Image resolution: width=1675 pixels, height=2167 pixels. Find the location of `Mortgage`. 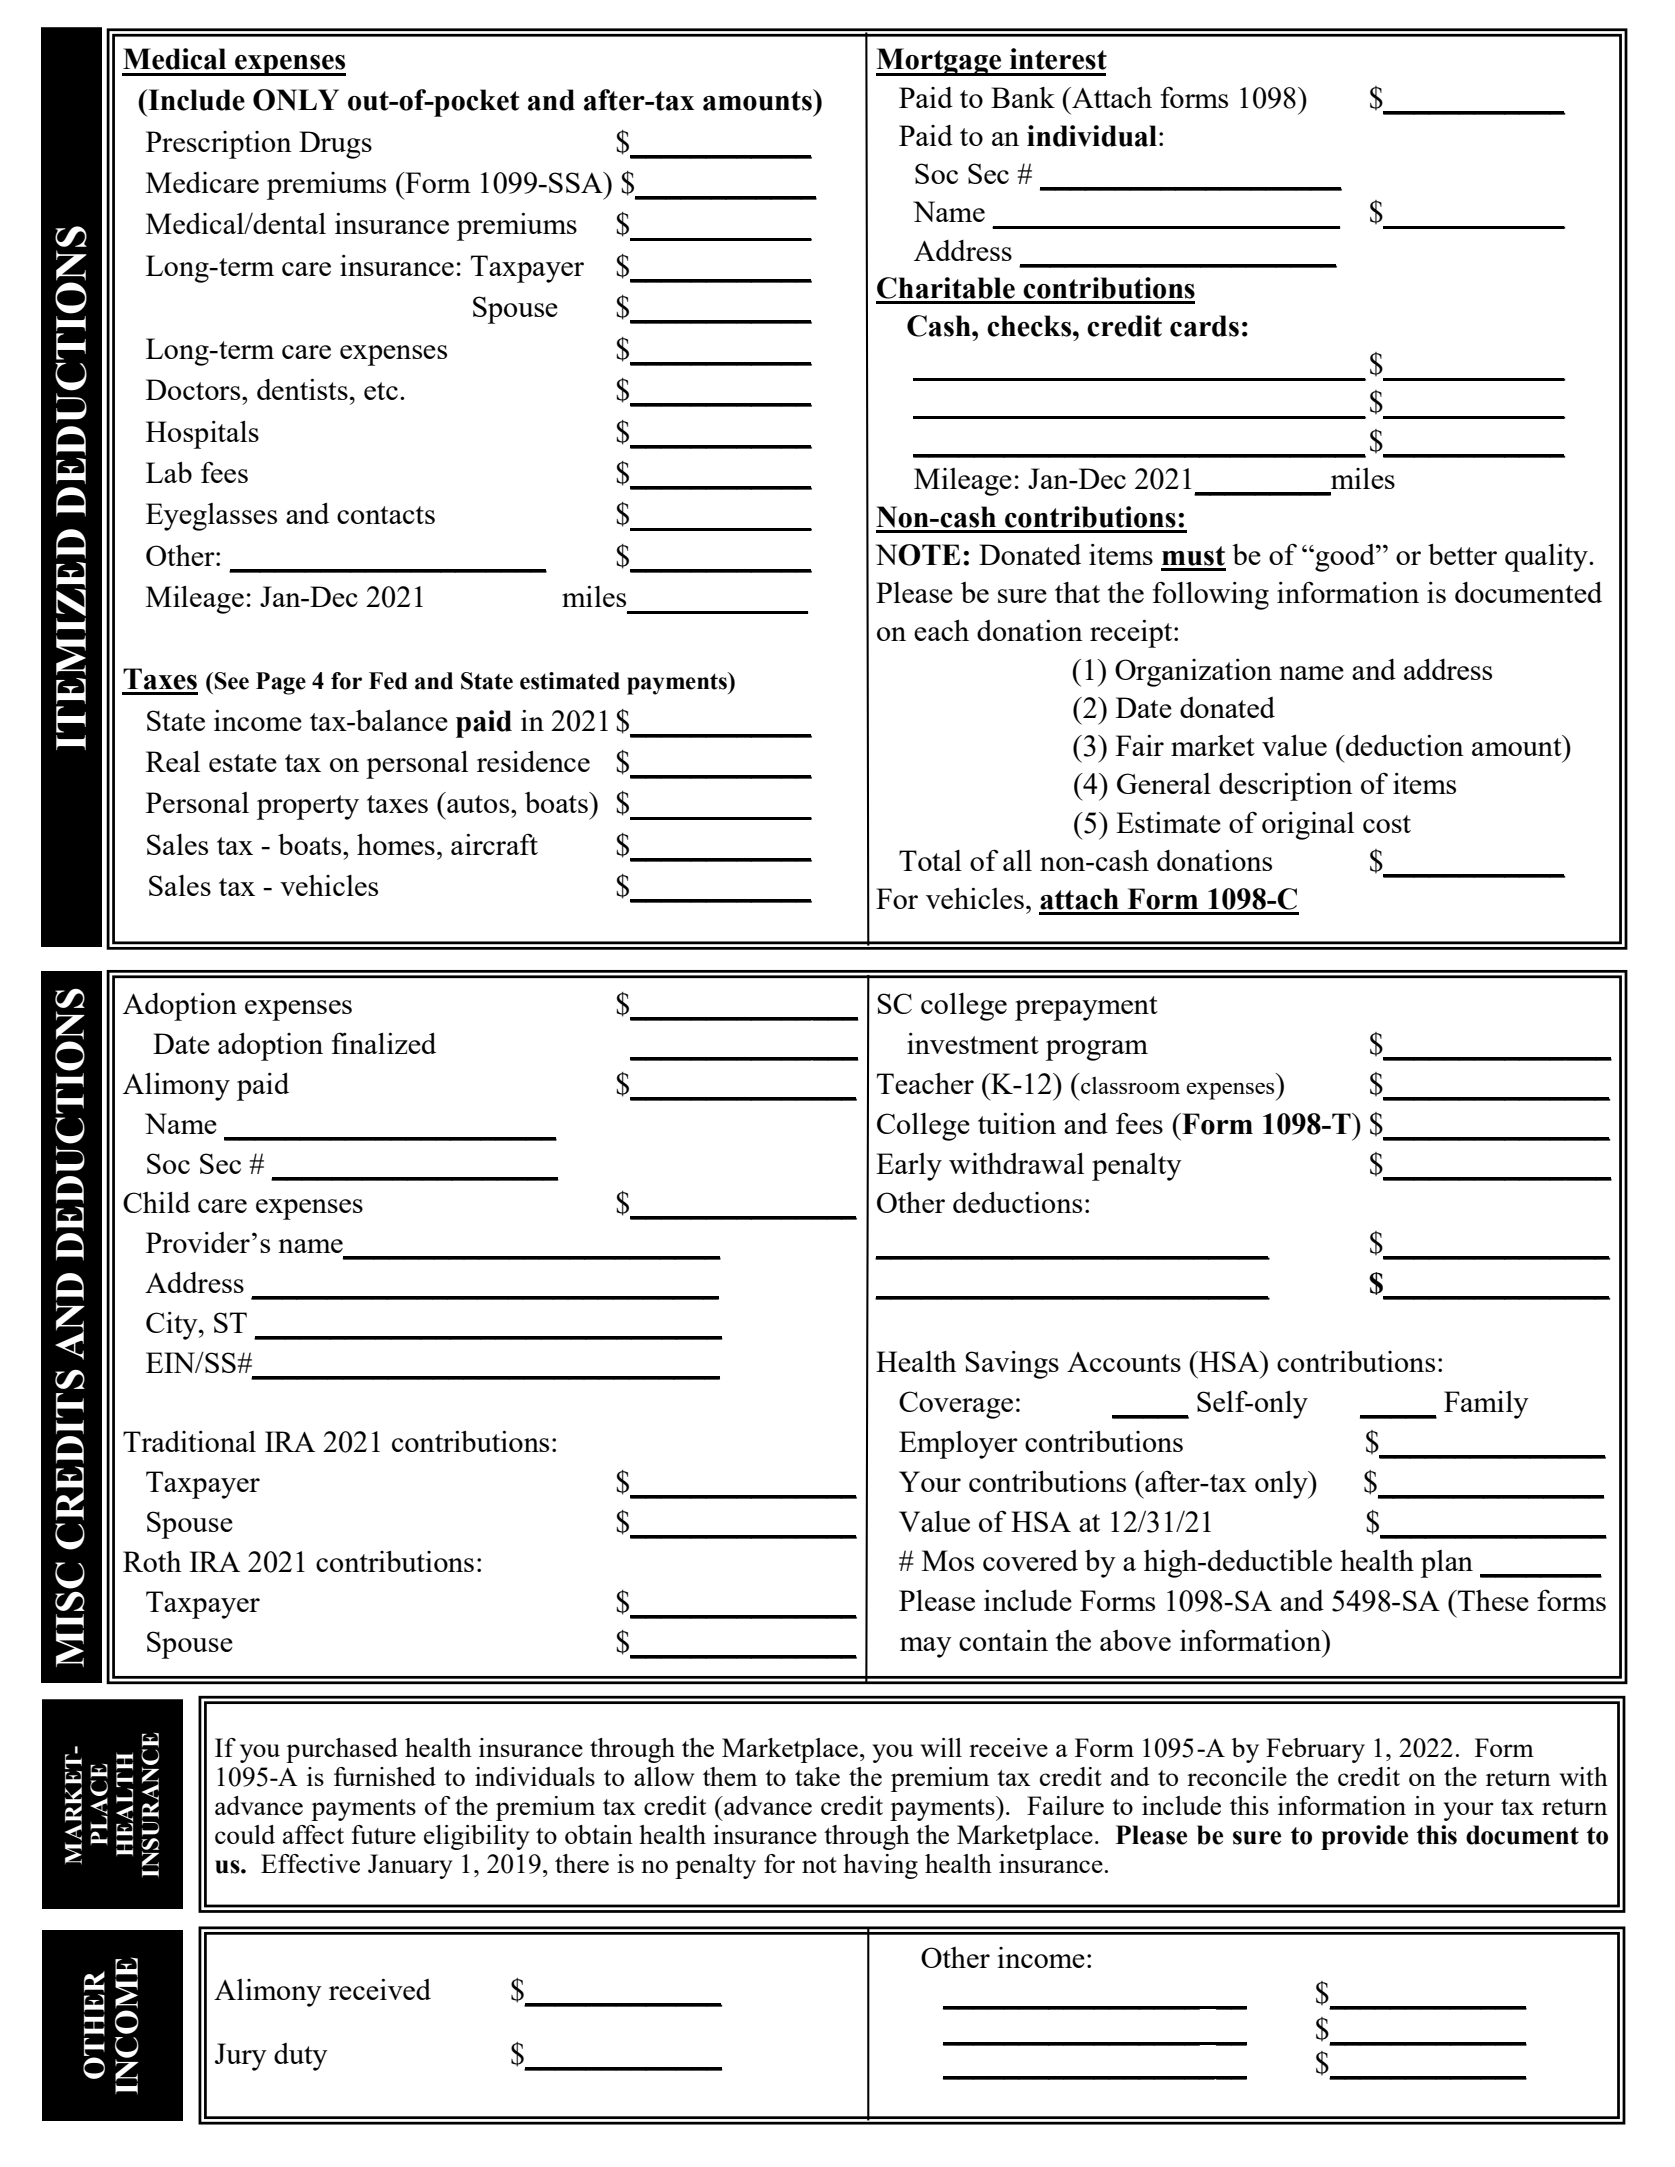

Mortgage is located at coordinates (940, 62).
